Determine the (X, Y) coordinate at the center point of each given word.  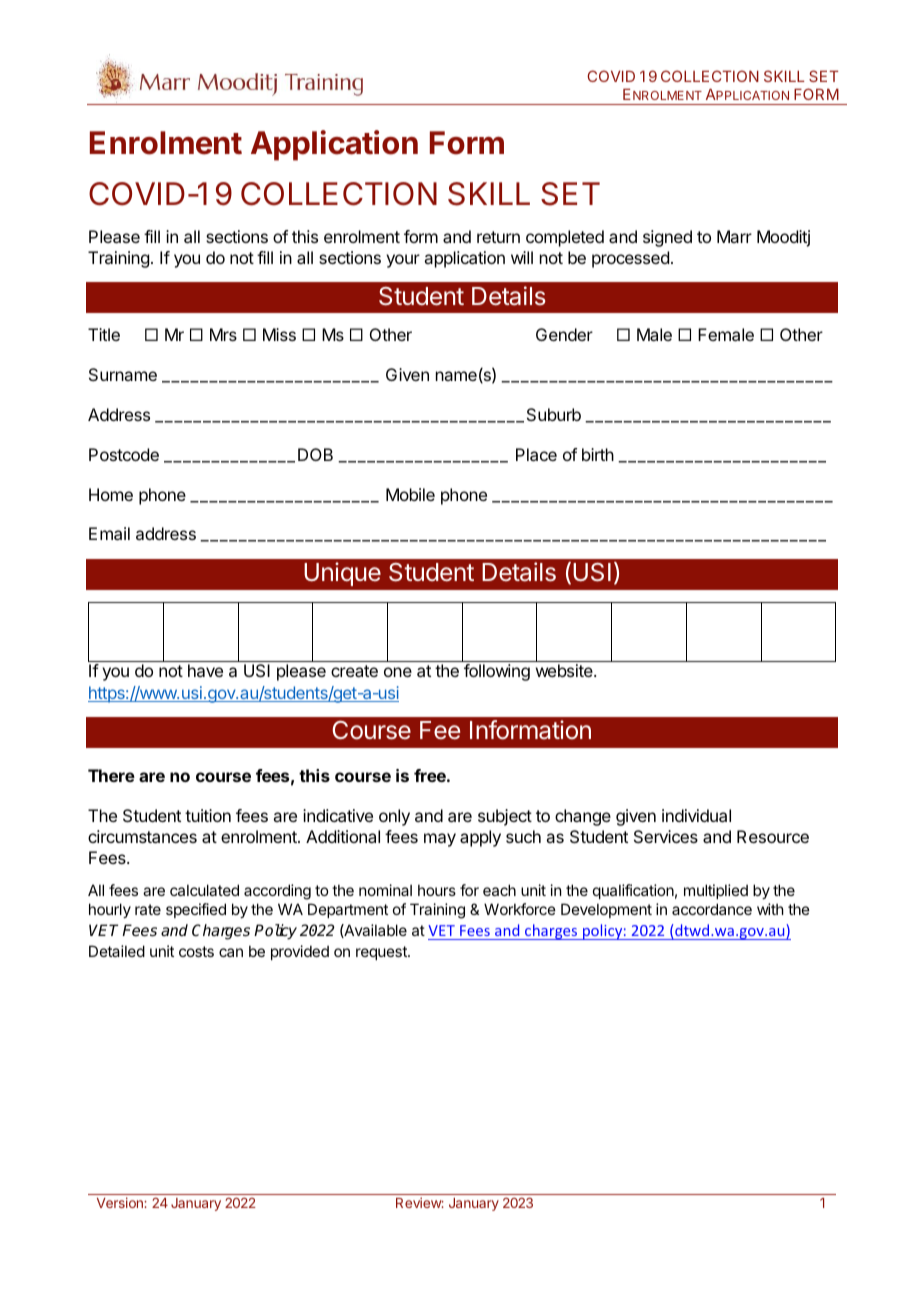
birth (598, 454)
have (205, 670)
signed (667, 238)
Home (111, 494)
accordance (712, 909)
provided (300, 952)
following (497, 672)
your (403, 261)
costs (196, 951)
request (382, 953)
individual (696, 815)
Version (121, 1202)
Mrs (223, 334)
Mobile (410, 494)
